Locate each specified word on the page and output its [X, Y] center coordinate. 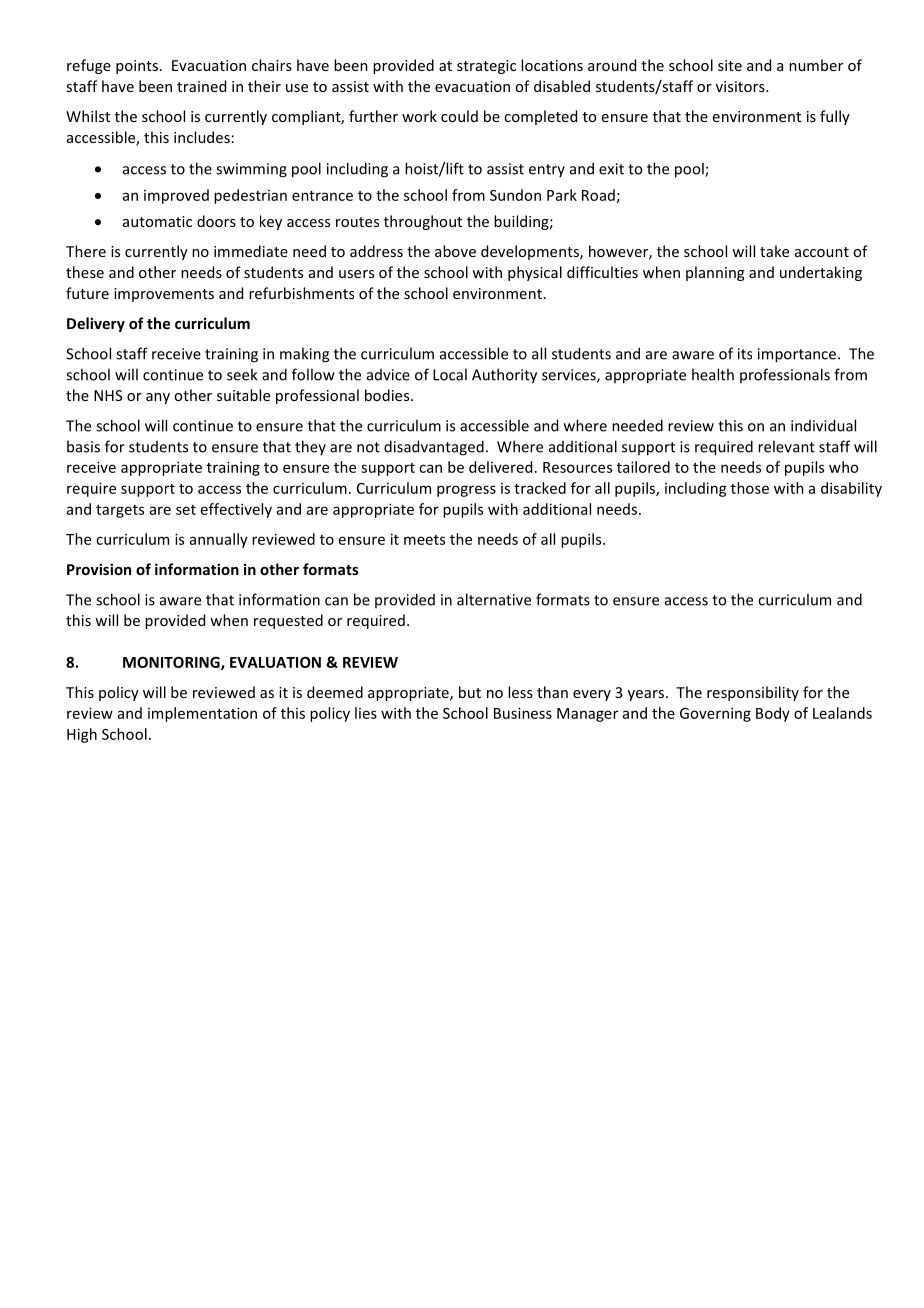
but [470, 692]
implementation [202, 714]
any [158, 398]
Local [450, 374]
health [713, 374]
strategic [486, 67]
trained [201, 86]
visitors [741, 86]
